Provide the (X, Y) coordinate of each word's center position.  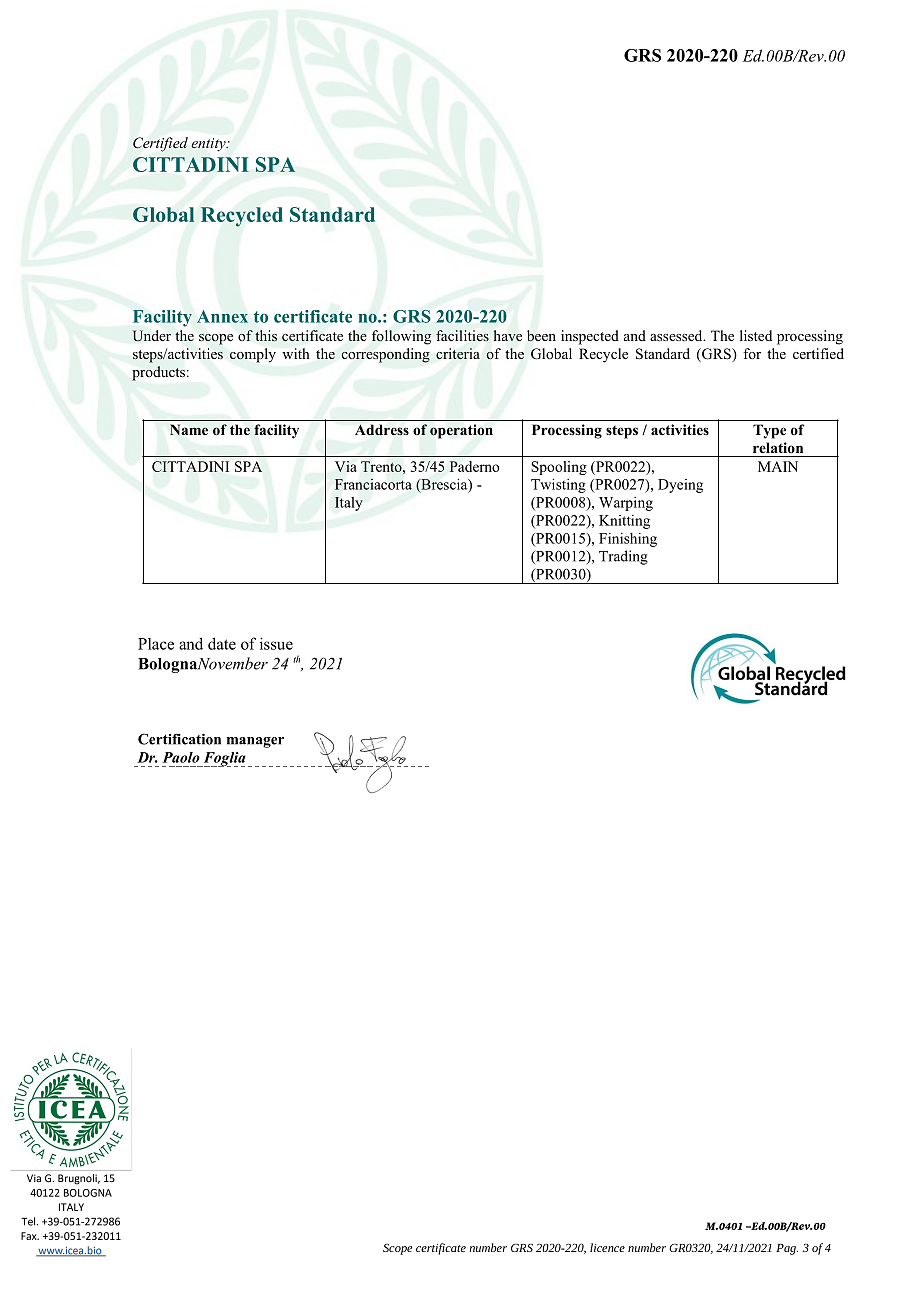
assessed (677, 335)
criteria (458, 354)
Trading (623, 557)
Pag (787, 1249)
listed (756, 335)
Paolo (181, 757)
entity (209, 145)
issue (276, 643)
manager (255, 742)
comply (253, 355)
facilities (462, 335)
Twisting (558, 486)
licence (607, 1247)
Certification (179, 739)
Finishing (628, 540)
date (222, 643)
